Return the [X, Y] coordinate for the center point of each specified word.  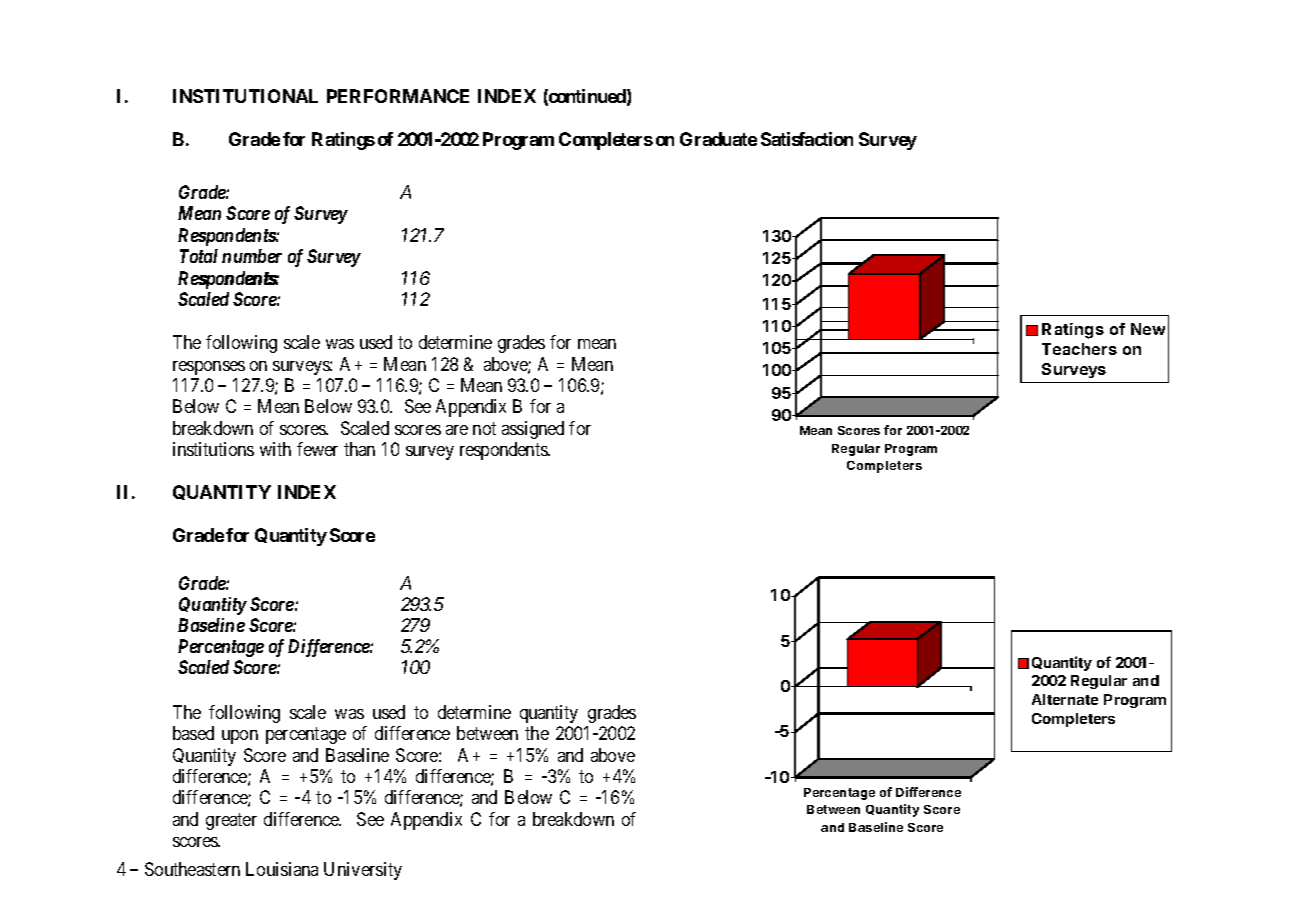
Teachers [1079, 349]
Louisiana [282, 869]
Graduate [718, 139]
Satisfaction [807, 139]
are [457, 430]
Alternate [1065, 699]
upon [240, 737]
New [1148, 329]
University [363, 871]
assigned [533, 430]
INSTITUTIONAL [245, 96]
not [484, 428]
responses [209, 368]
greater [231, 821]
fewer [317, 449]
